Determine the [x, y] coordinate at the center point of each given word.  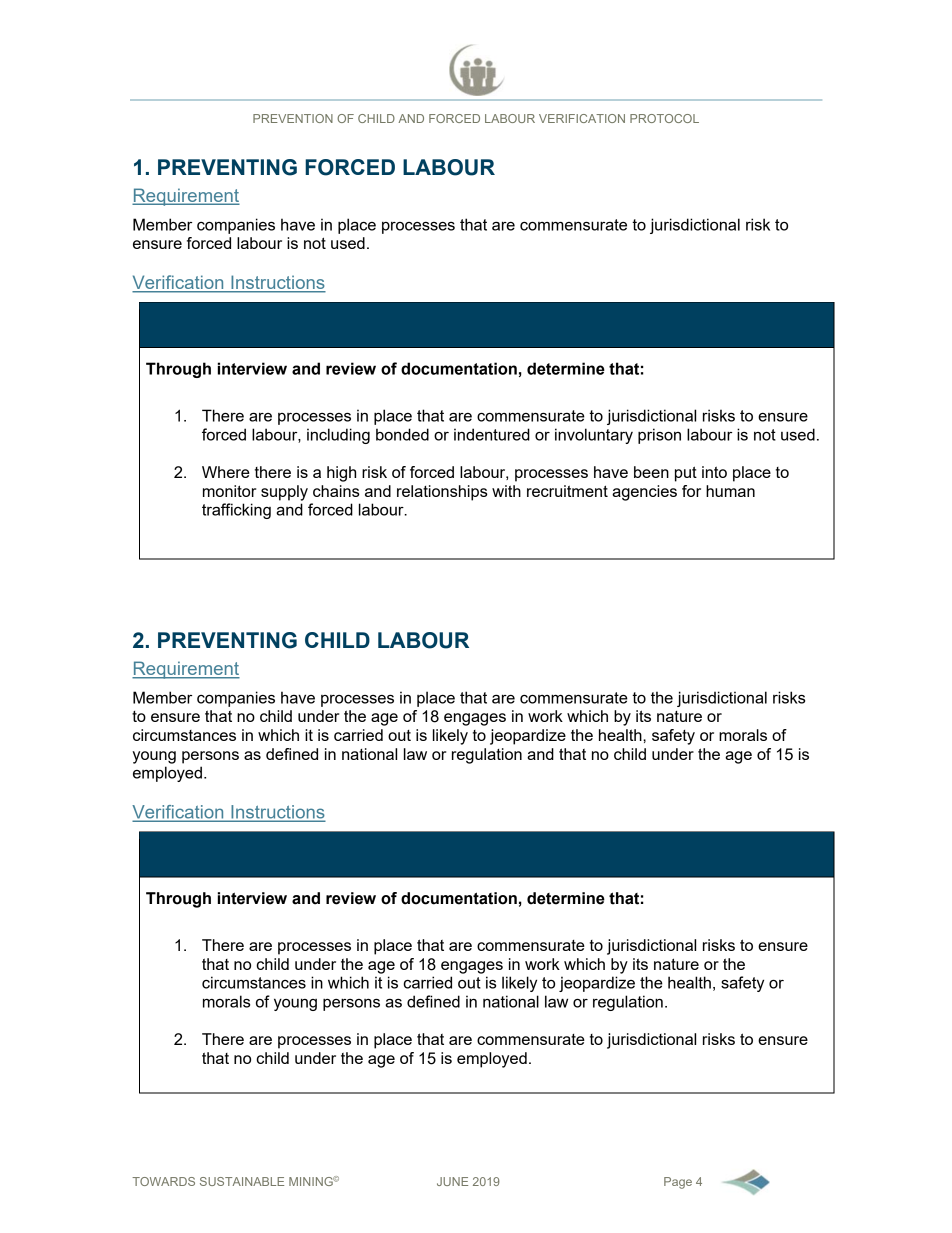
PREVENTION [293, 118]
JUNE [452, 1181]
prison [659, 436]
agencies [644, 493]
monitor [229, 491]
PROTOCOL [664, 118]
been [651, 472]
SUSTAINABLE [242, 1181]
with [506, 491]
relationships [442, 493]
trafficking [236, 511]
